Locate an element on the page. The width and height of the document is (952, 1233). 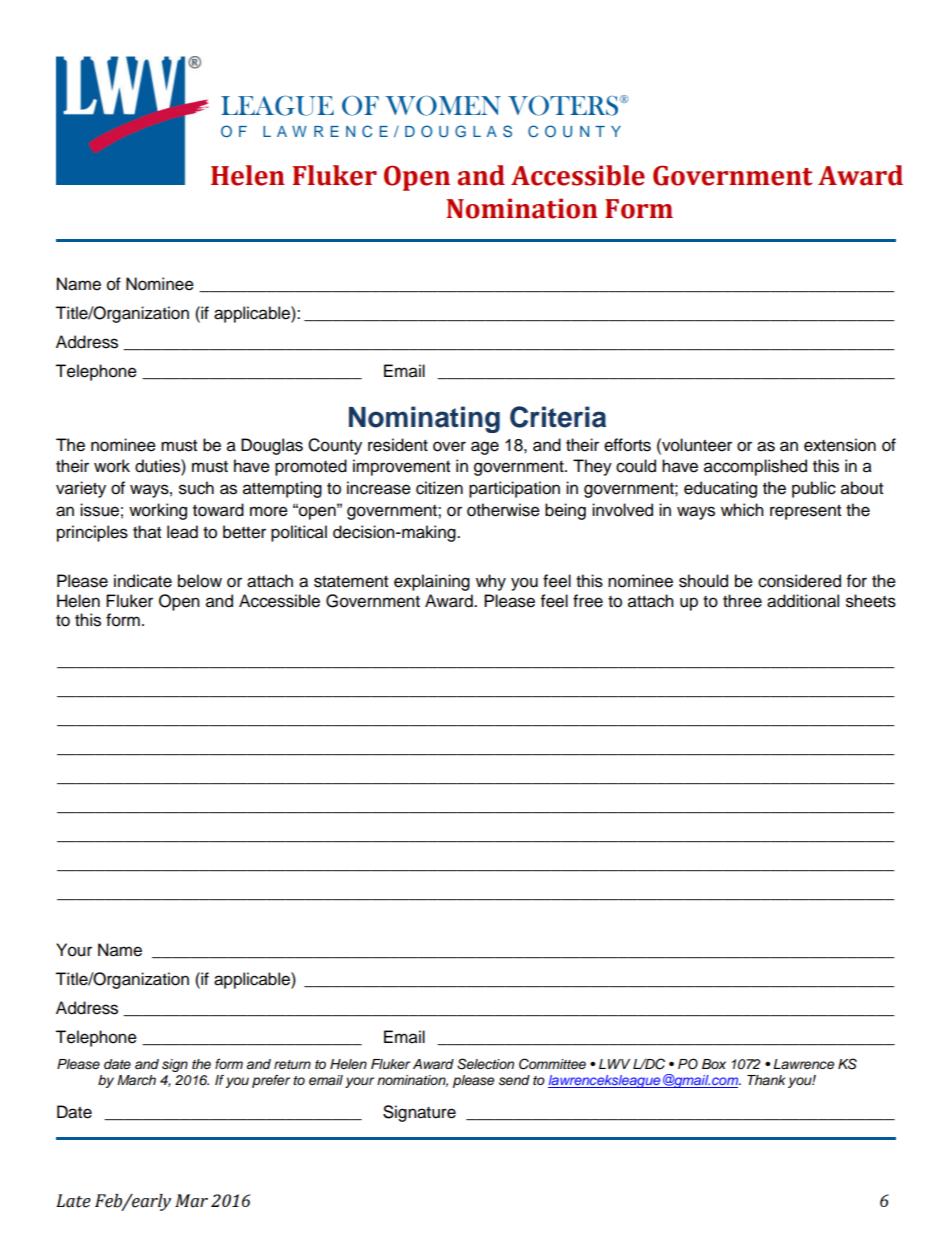
Selection is located at coordinates (485, 1064).
